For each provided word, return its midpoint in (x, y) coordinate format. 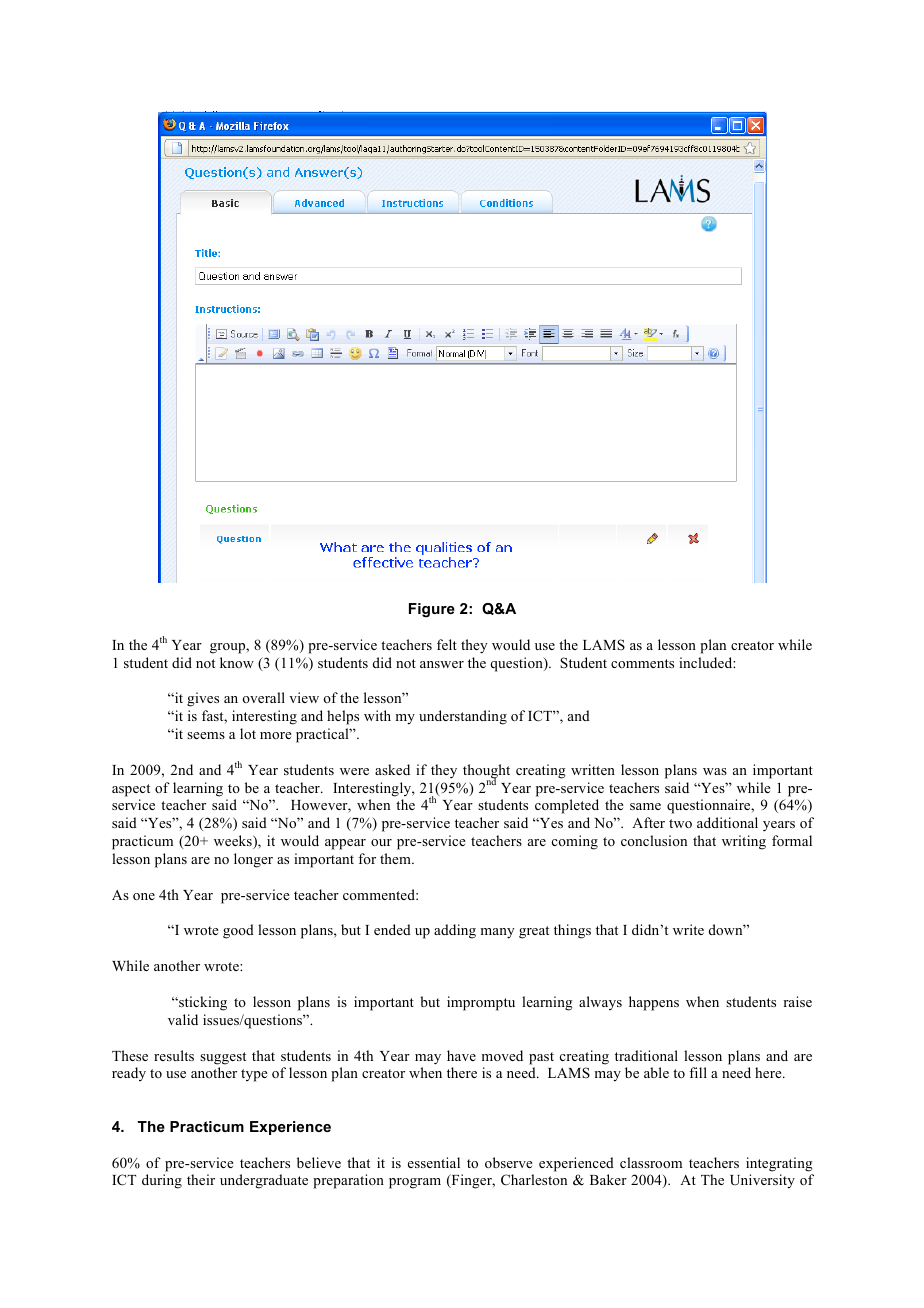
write (688, 929)
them (396, 858)
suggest (223, 1058)
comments (642, 663)
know (237, 662)
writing (744, 842)
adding (455, 931)
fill (698, 1072)
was (715, 771)
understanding (463, 717)
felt (447, 644)
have (461, 1055)
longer (253, 860)
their (201, 1179)
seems (206, 735)
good (238, 931)
